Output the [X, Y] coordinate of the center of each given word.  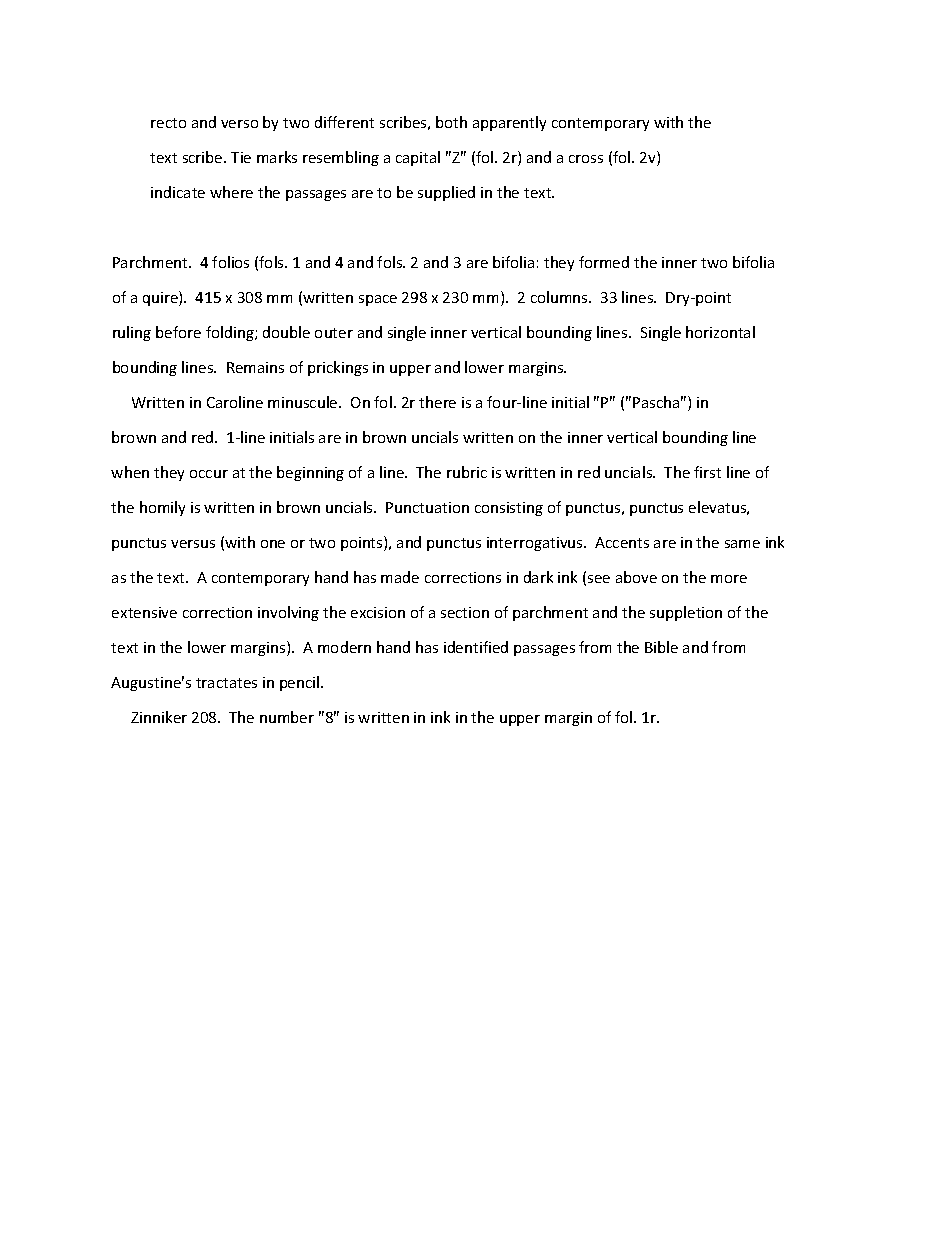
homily [162, 508]
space [378, 300]
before [178, 332]
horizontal [720, 332]
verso [239, 124]
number [287, 717]
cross [586, 159]
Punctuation [427, 507]
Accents [622, 542]
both [451, 122]
